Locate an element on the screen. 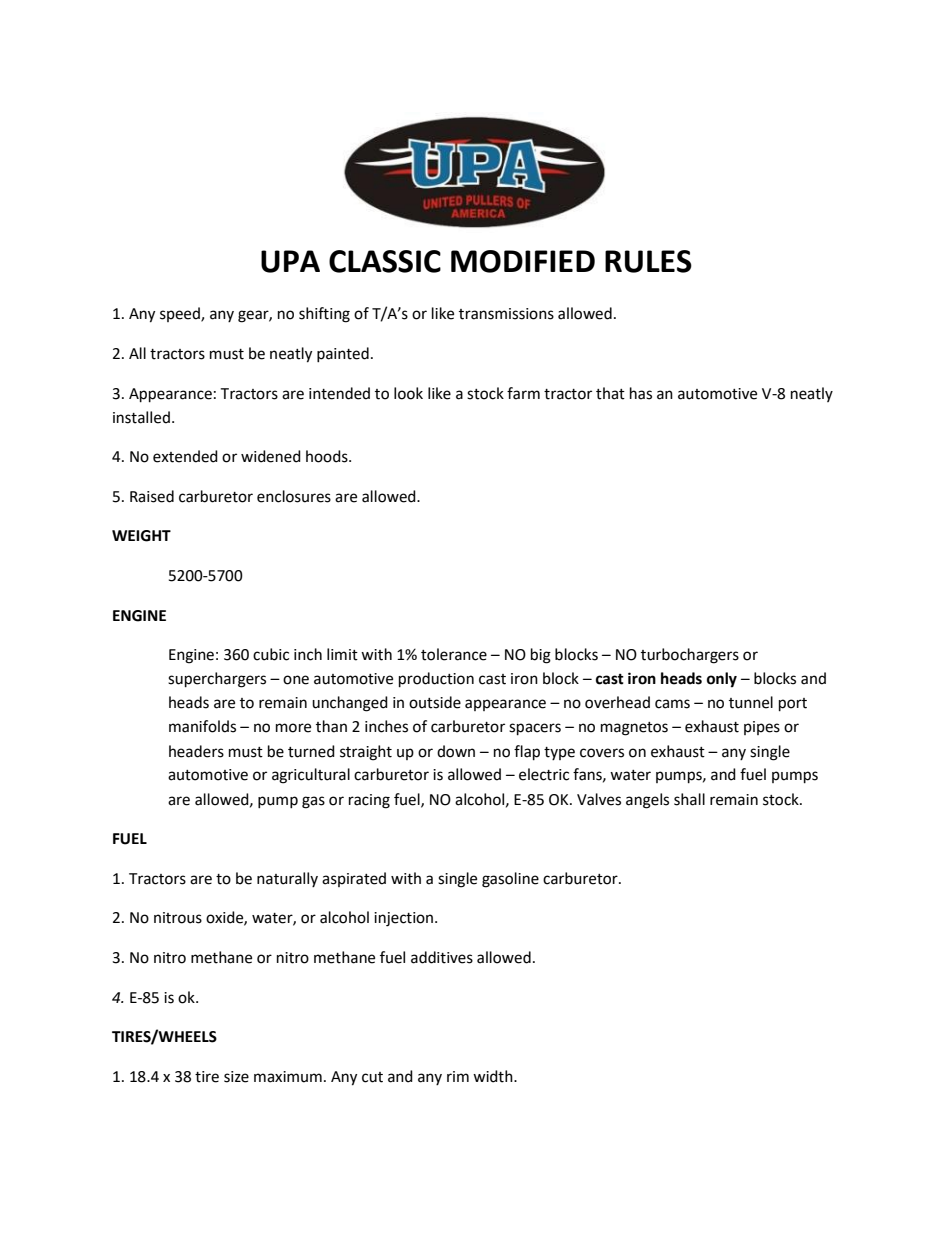  speed is located at coordinates (181, 314).
